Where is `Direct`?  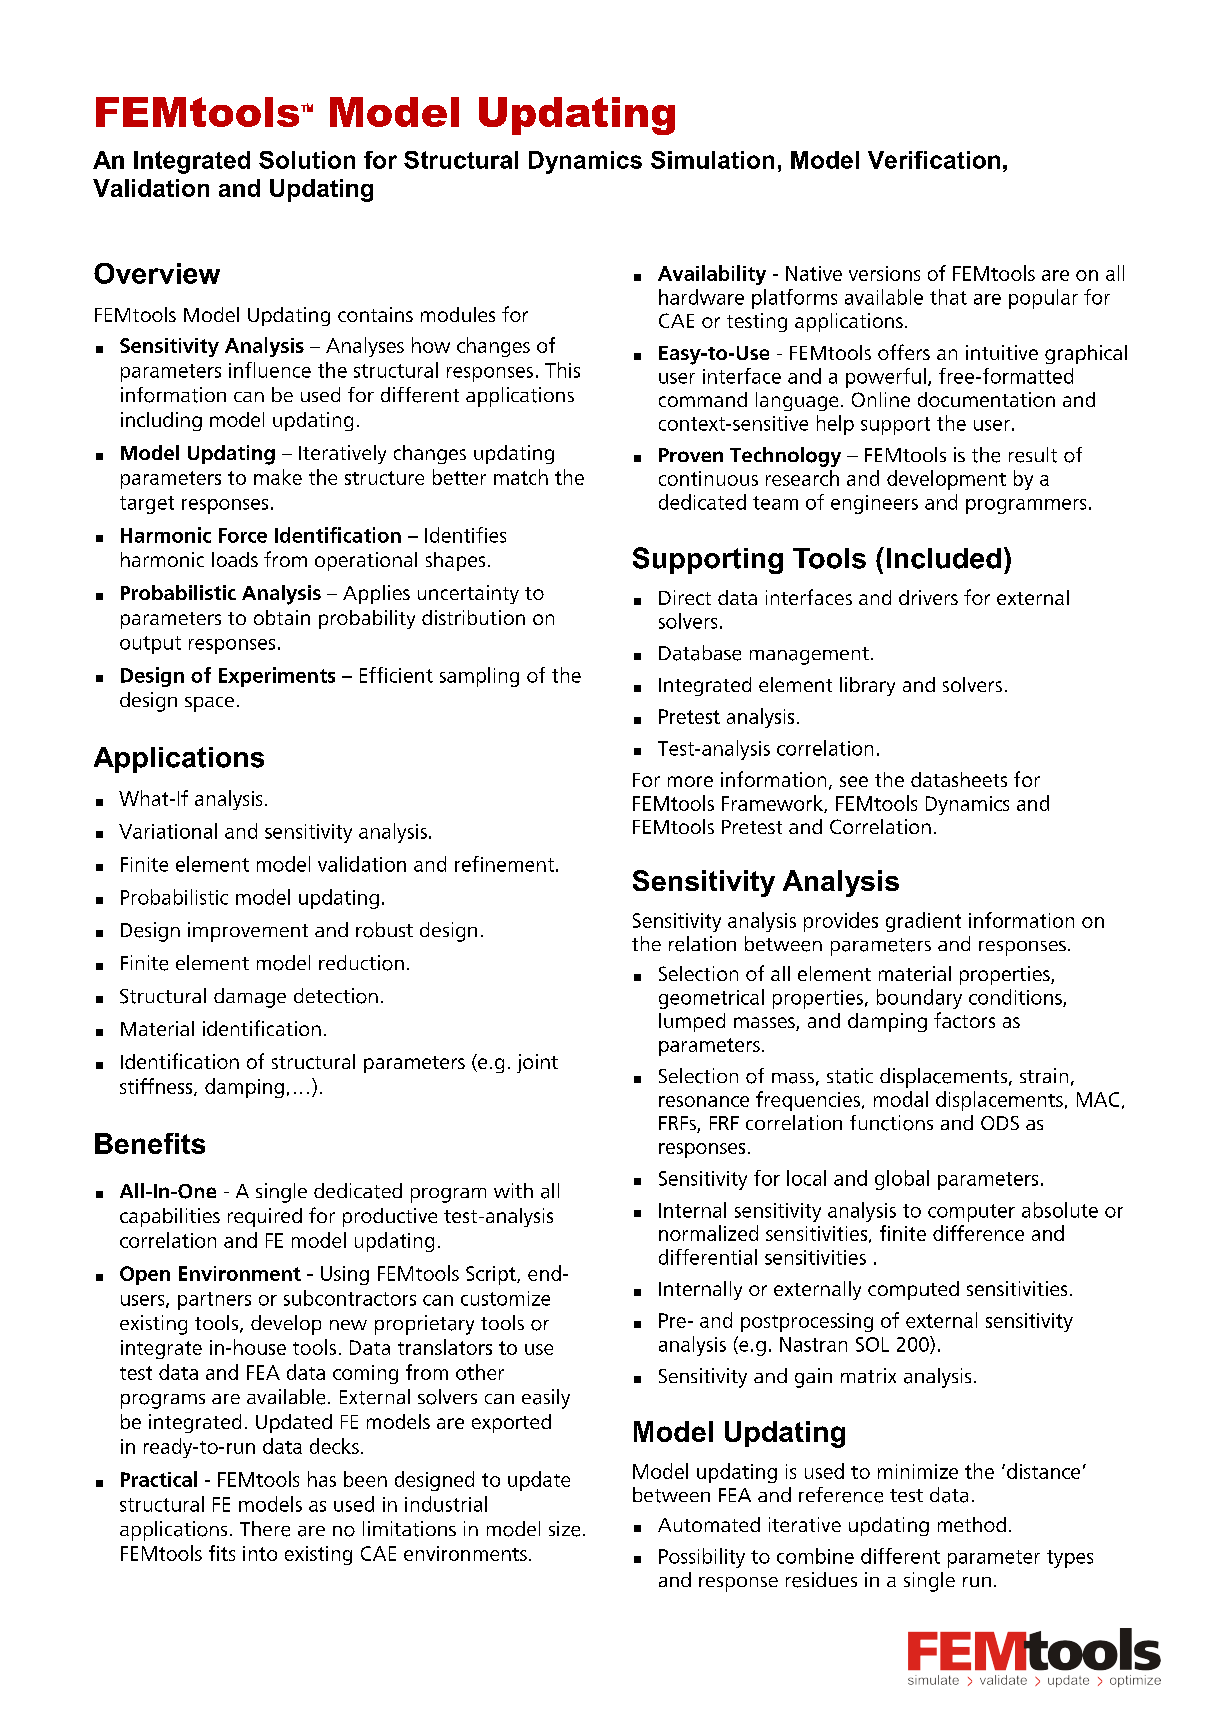
Direct is located at coordinates (685, 597).
